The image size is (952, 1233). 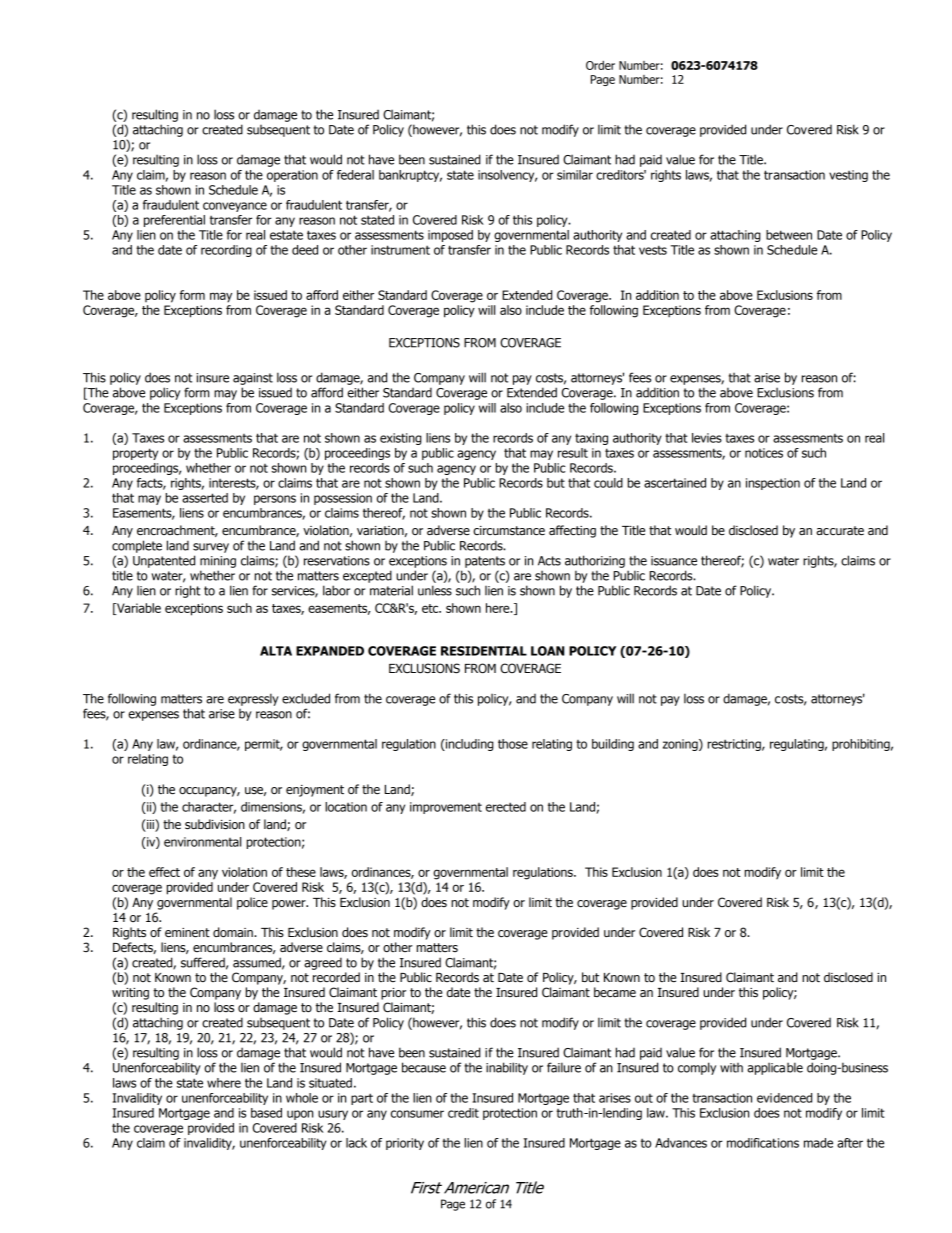 What do you see at coordinates (218, 562) in the document?
I see `mining` at bounding box center [218, 562].
